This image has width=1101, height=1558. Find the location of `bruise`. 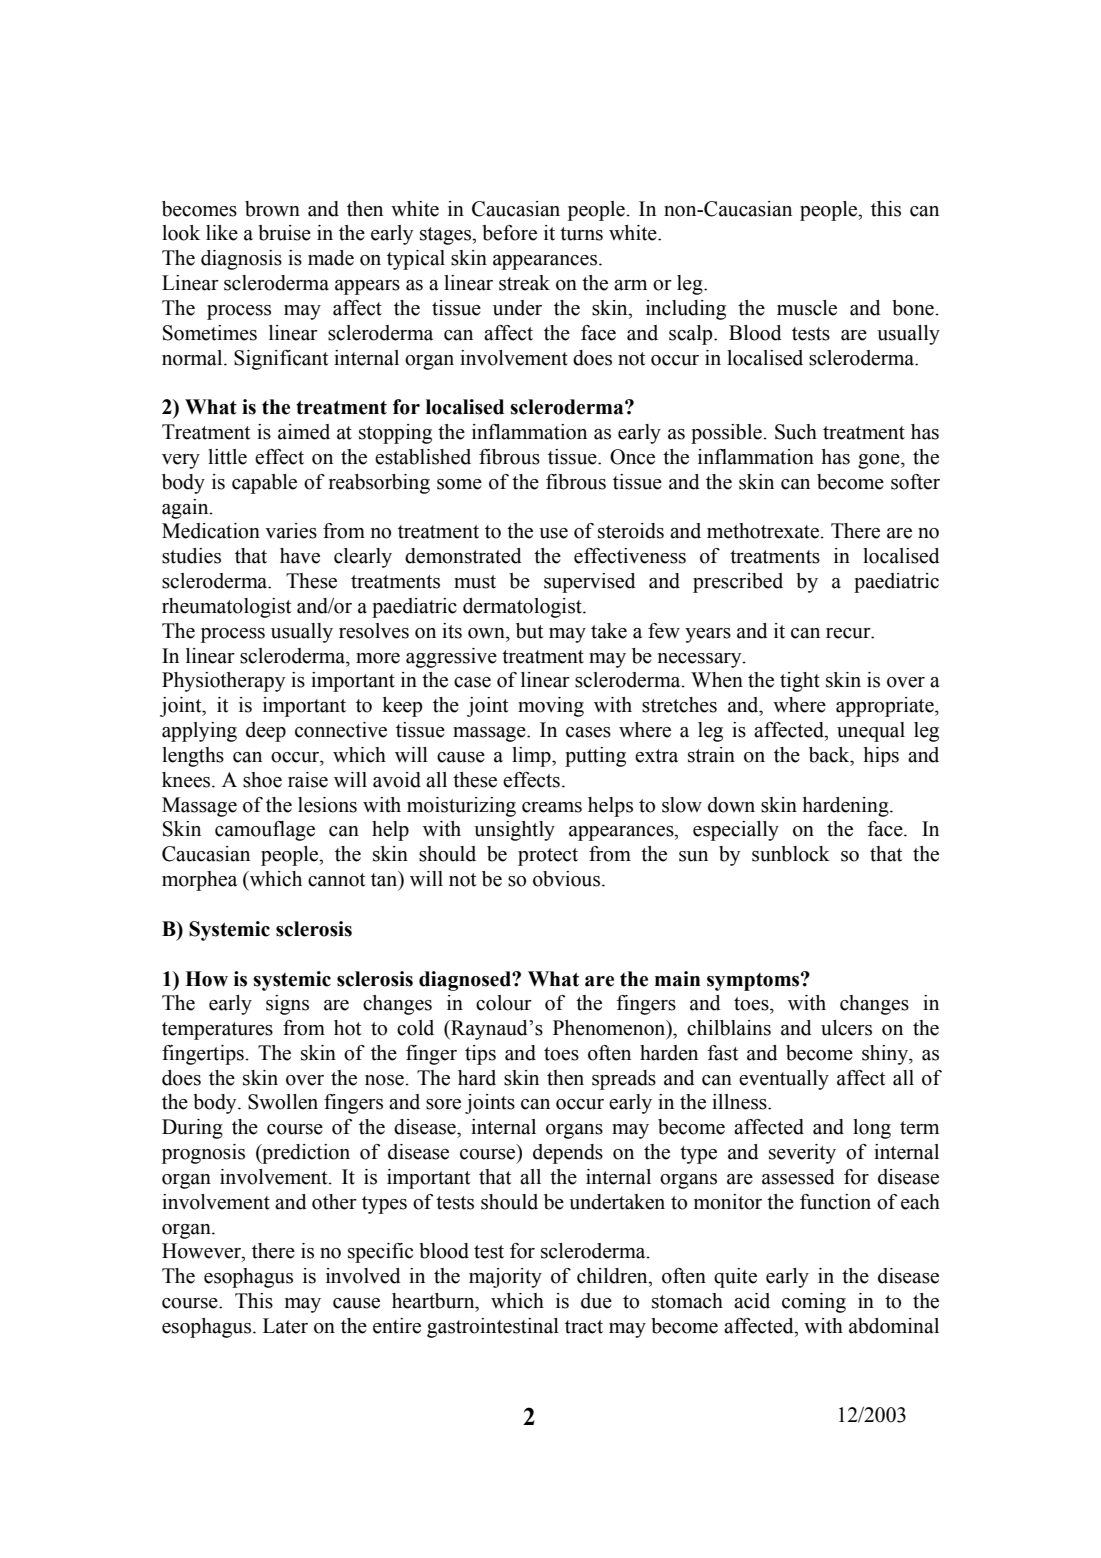

bruise is located at coordinates (284, 233).
